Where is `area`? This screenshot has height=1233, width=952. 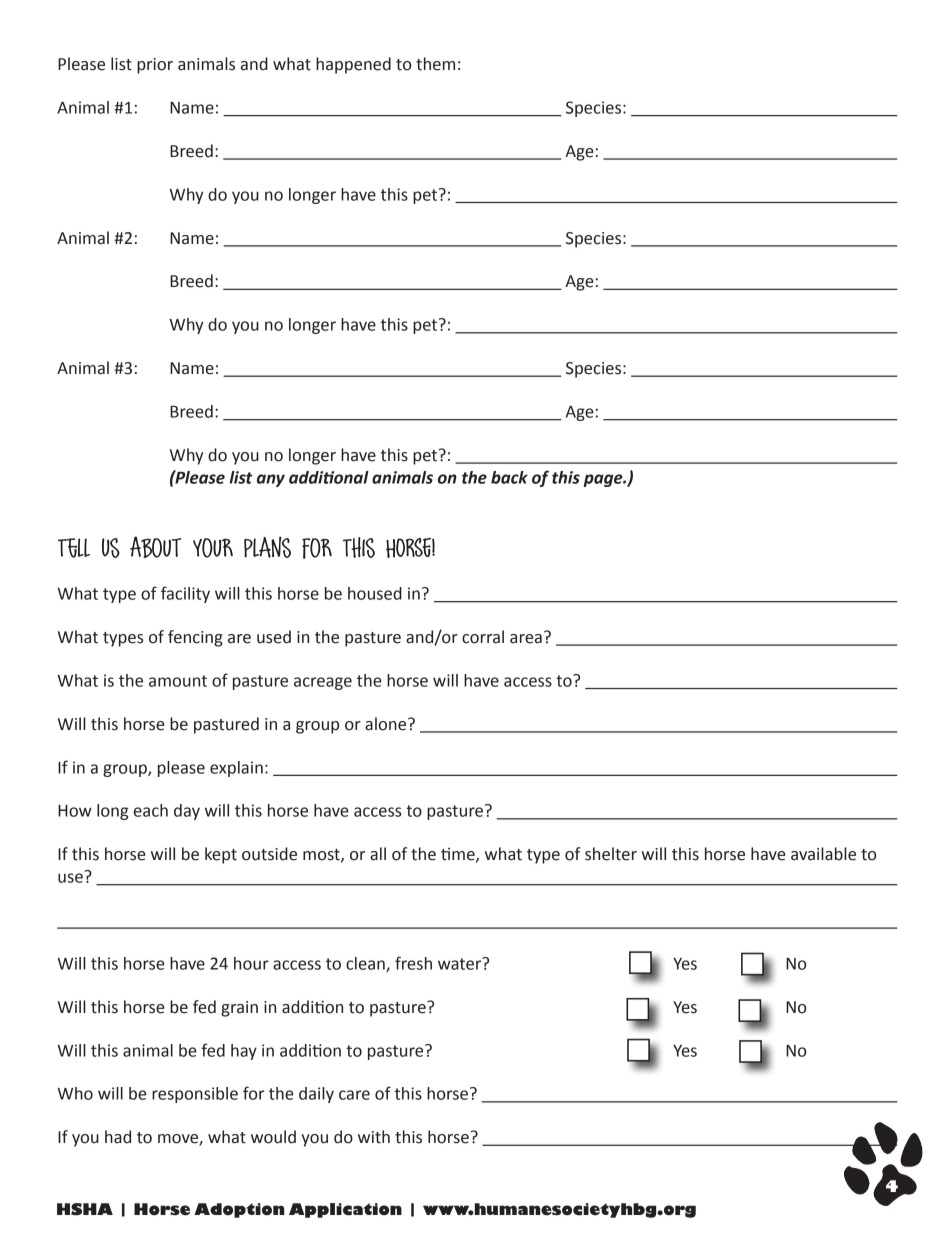 area is located at coordinates (526, 639).
